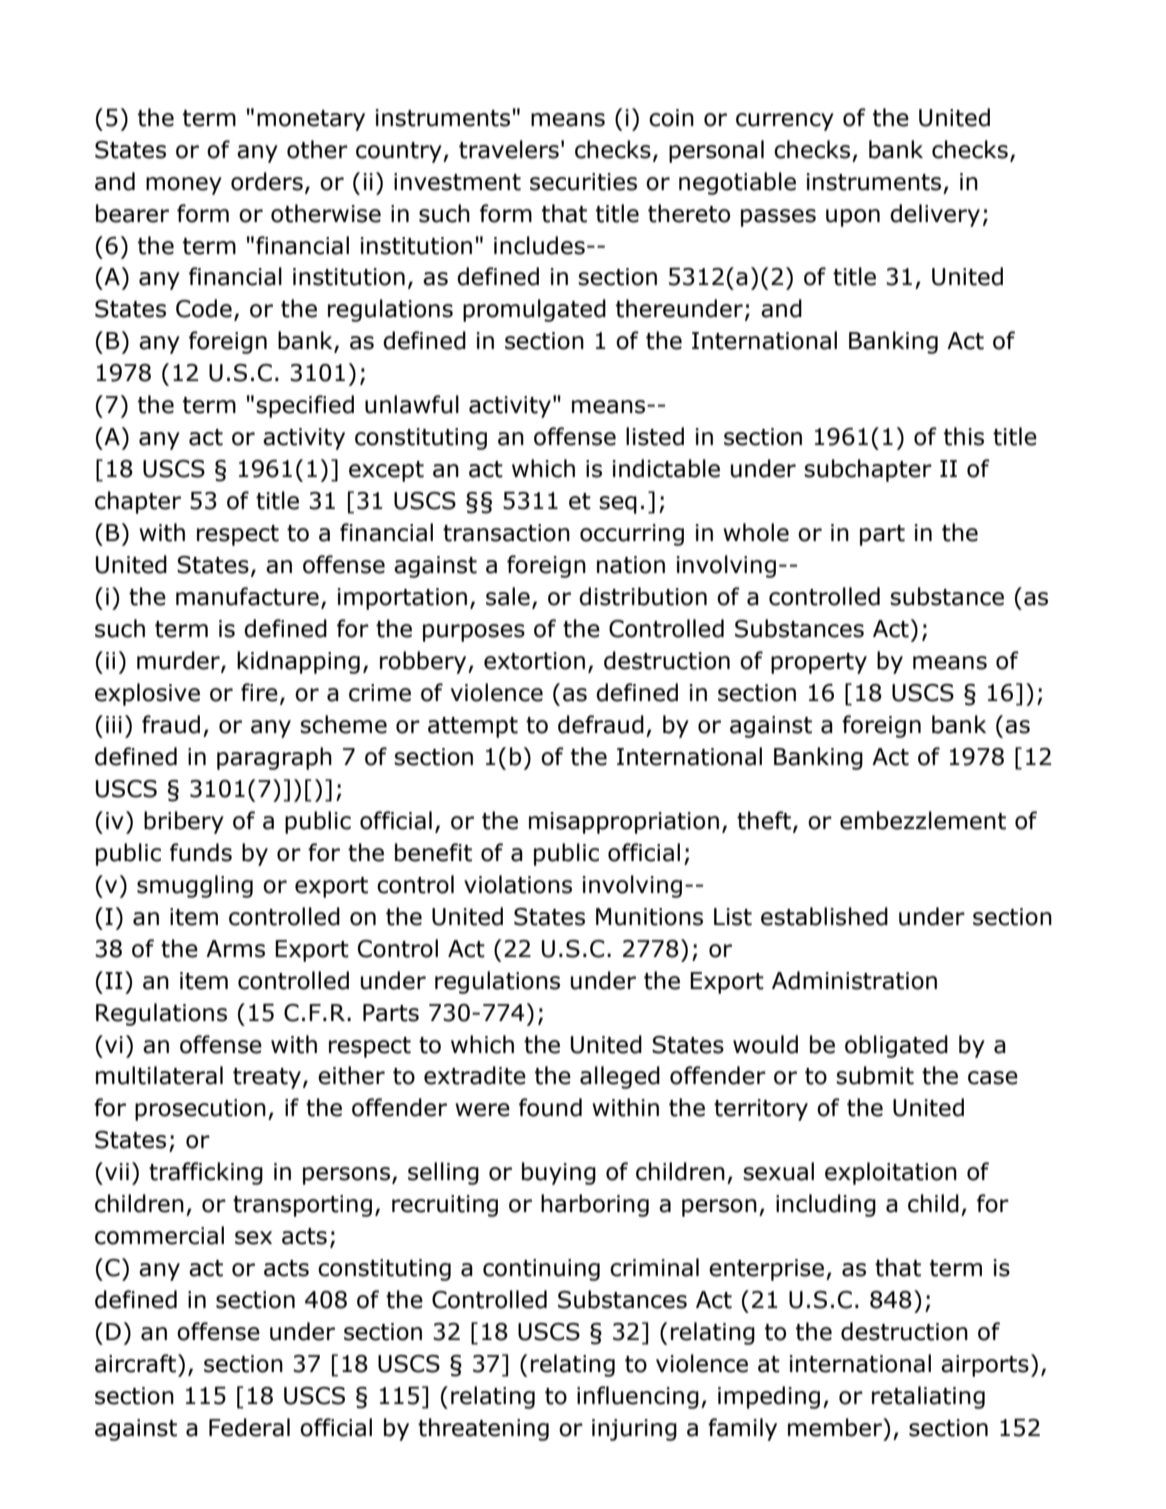 The width and height of the document is (1166, 1509). I want to click on upon, so click(853, 218).
